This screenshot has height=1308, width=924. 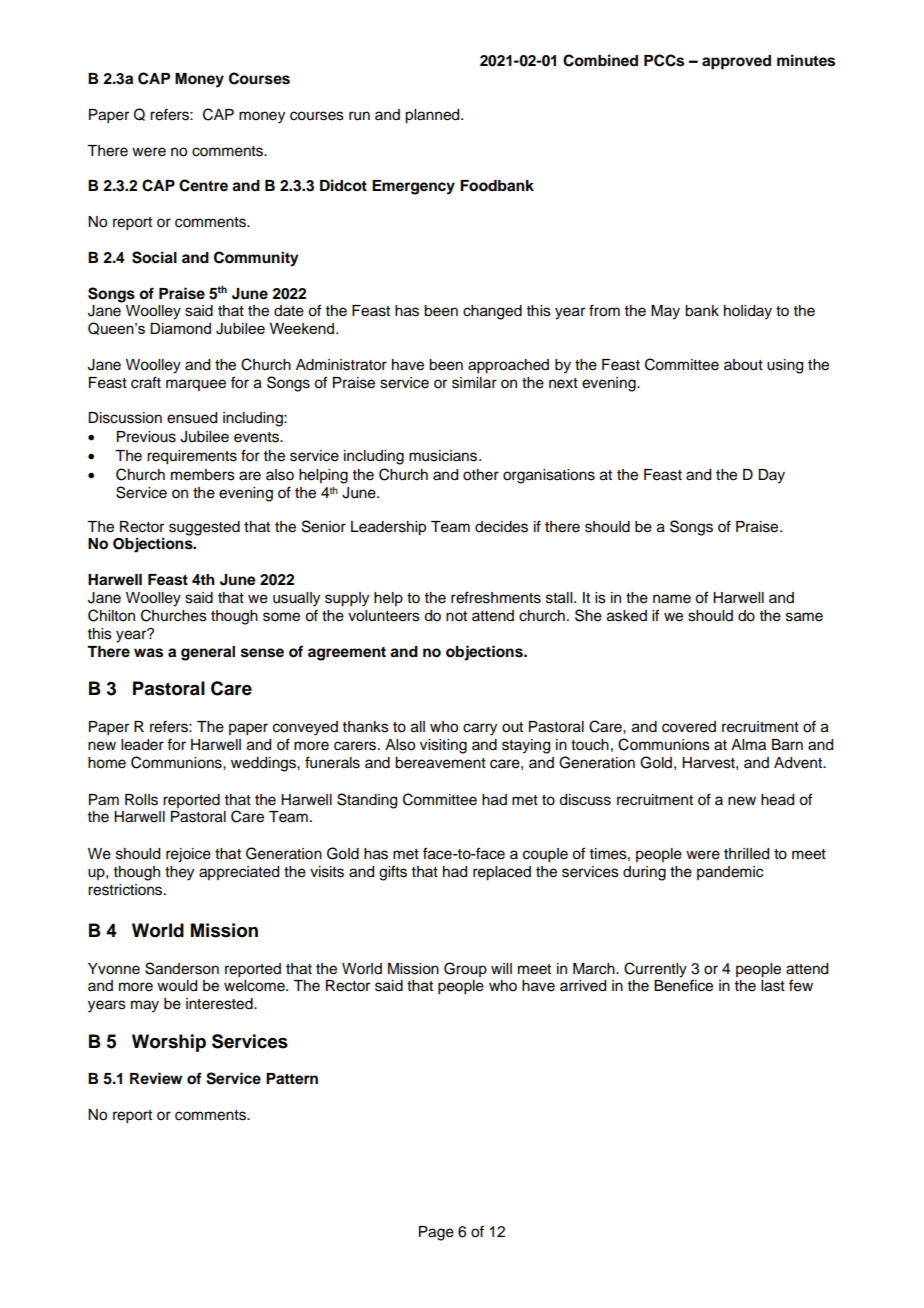 What do you see at coordinates (436, 1233) in the screenshot?
I see `Page` at bounding box center [436, 1233].
